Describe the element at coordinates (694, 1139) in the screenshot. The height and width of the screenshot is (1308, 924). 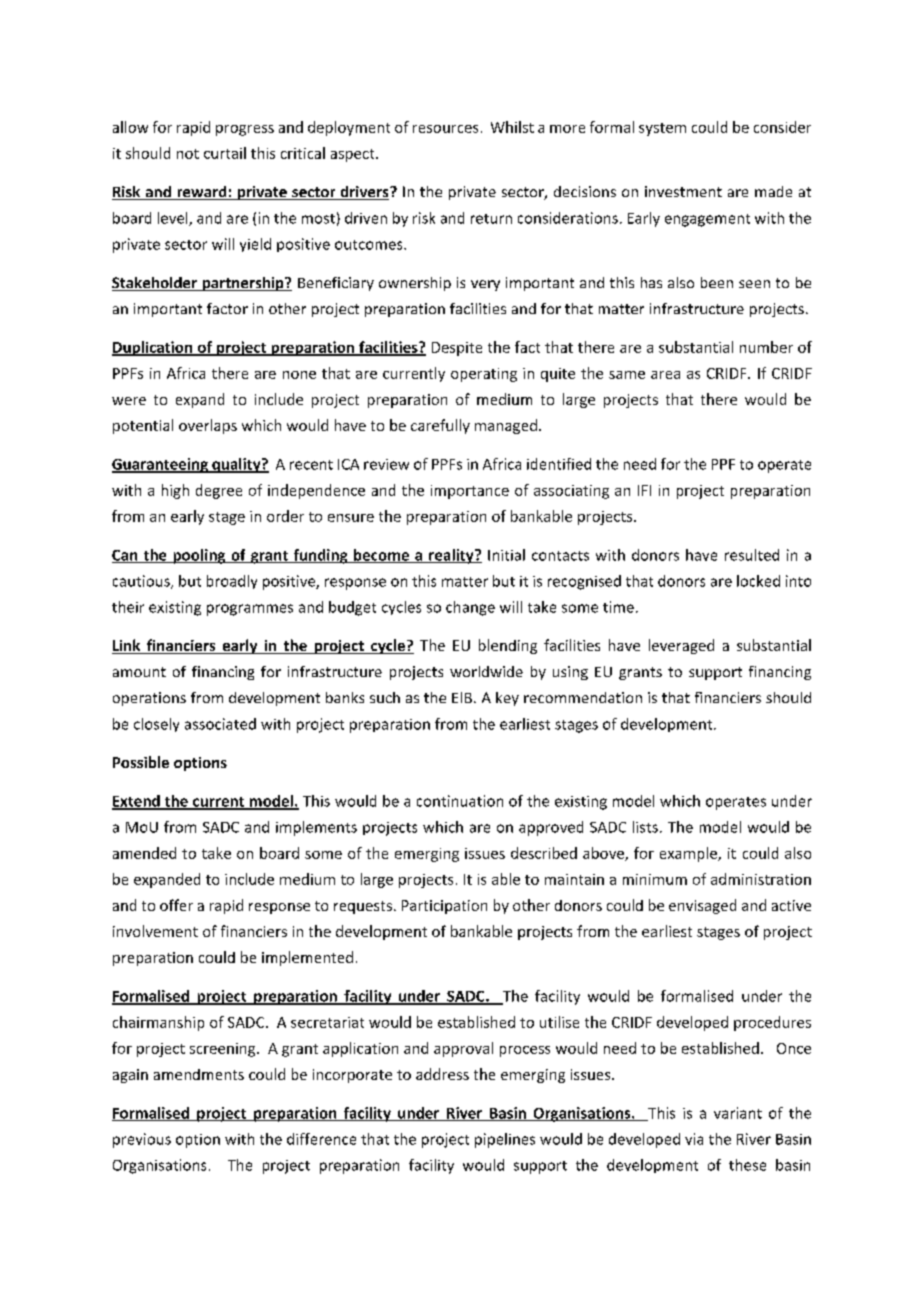
I see `via` at that location.
